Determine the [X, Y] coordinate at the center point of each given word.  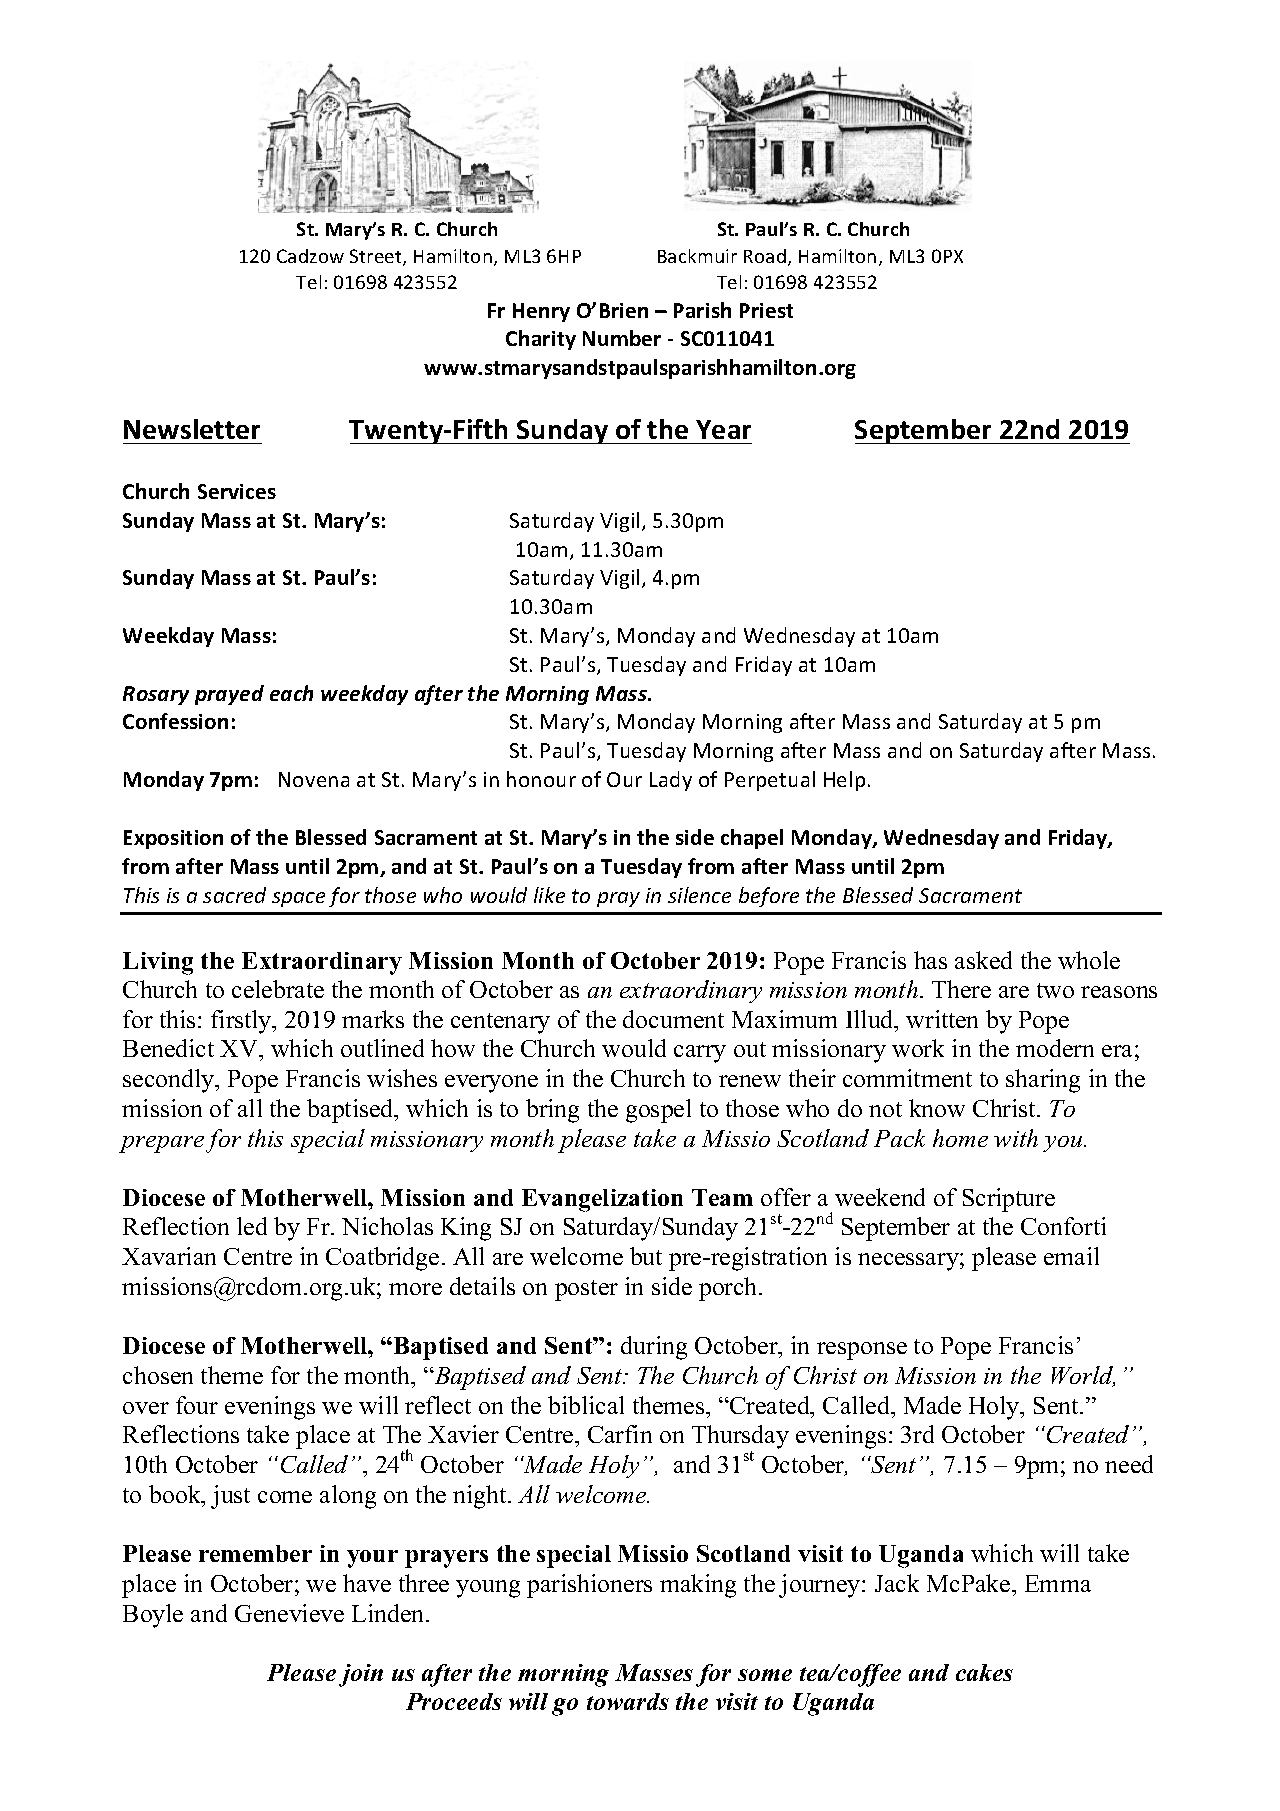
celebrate [278, 989]
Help [844, 781]
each [291, 693]
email [1071, 1256]
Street [377, 257]
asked [983, 960]
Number [622, 338]
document [673, 1019]
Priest [766, 310]
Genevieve [289, 1613]
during [654, 1348]
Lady [671, 781]
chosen [158, 1375]
